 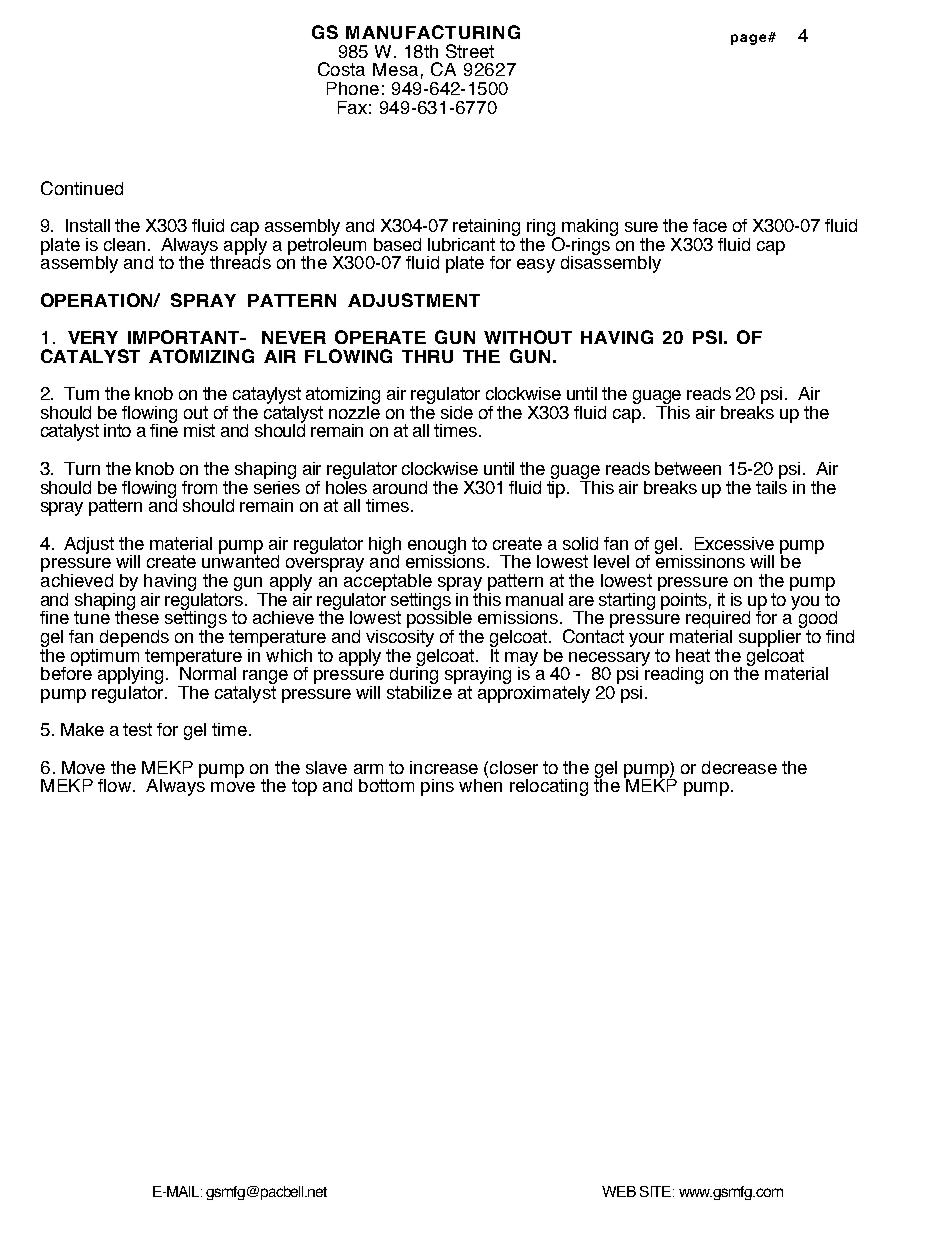 What do you see at coordinates (470, 51) in the image?
I see `Street` at bounding box center [470, 51].
